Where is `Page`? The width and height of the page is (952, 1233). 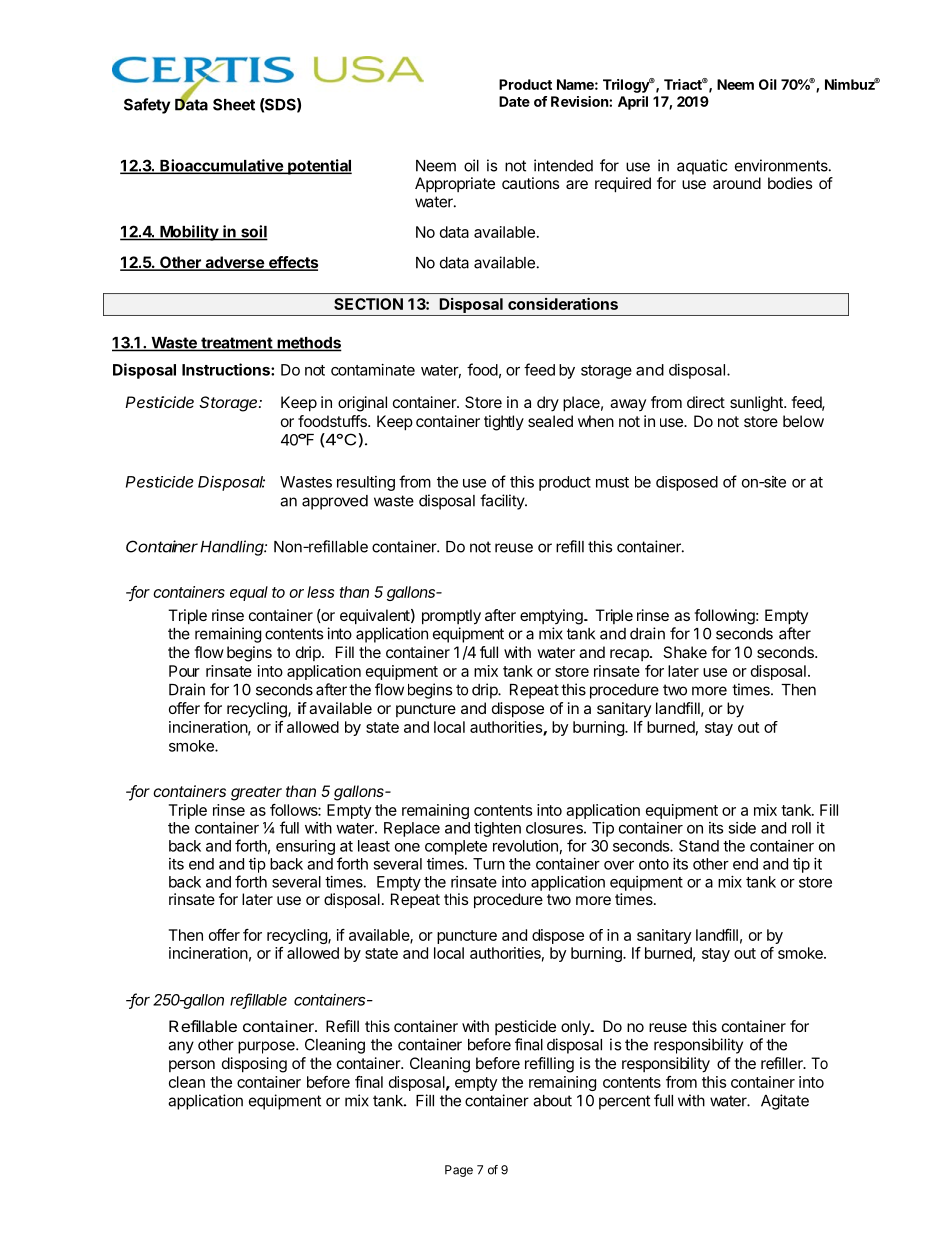 Page is located at coordinates (459, 1171).
